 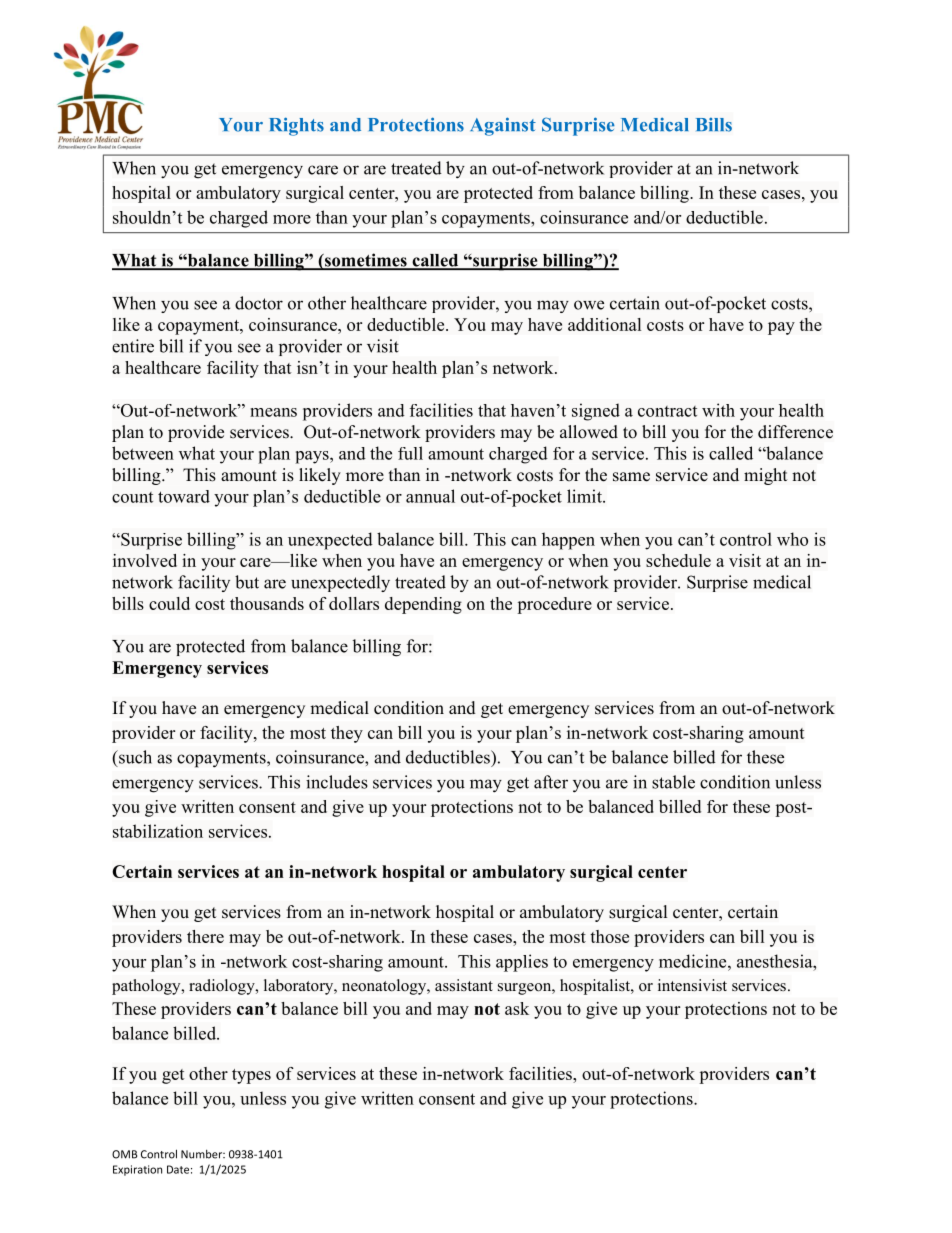 I want to click on full, so click(x=410, y=453).
